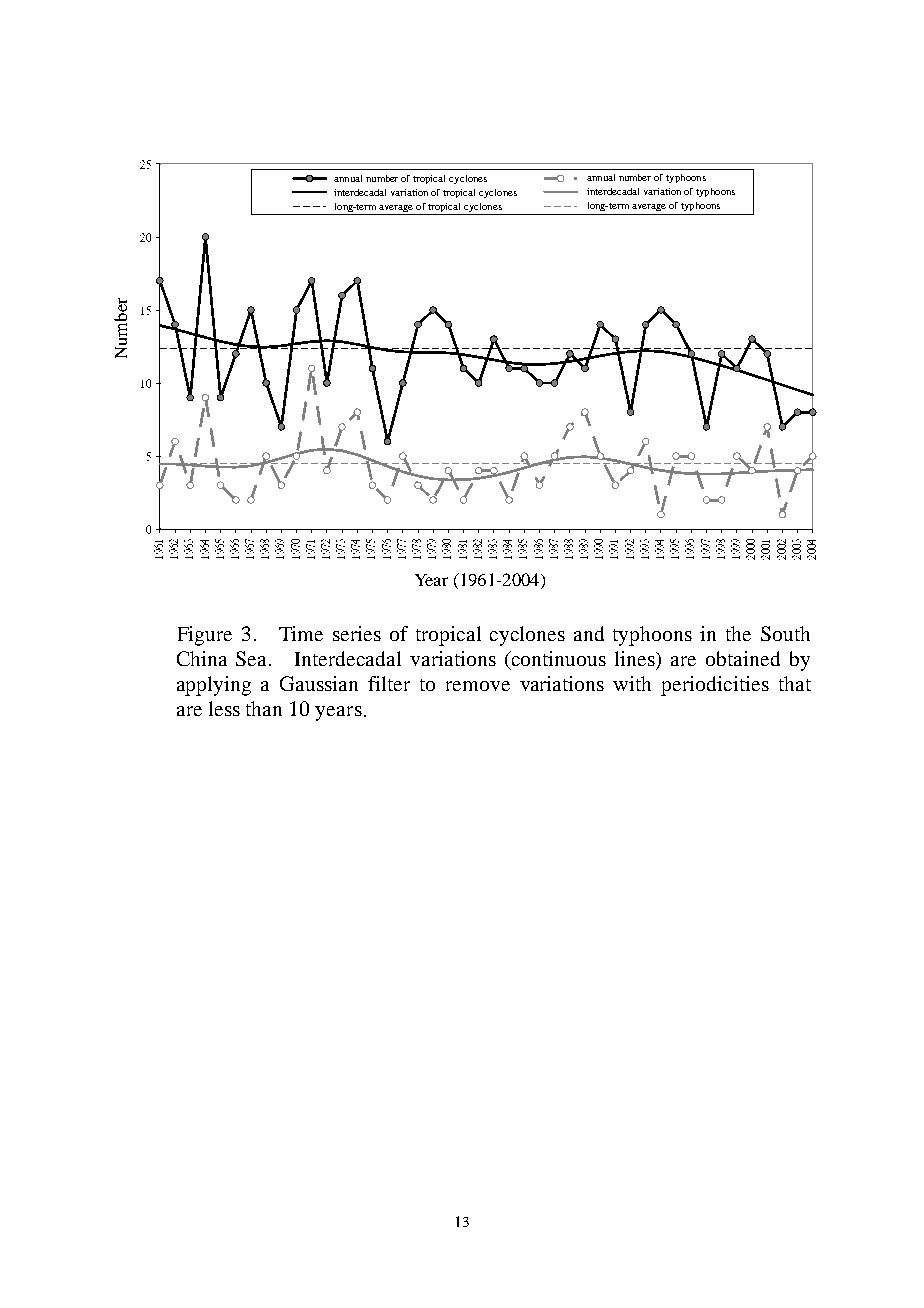 This screenshot has width=924, height=1308. I want to click on obtained, so click(743, 658).
